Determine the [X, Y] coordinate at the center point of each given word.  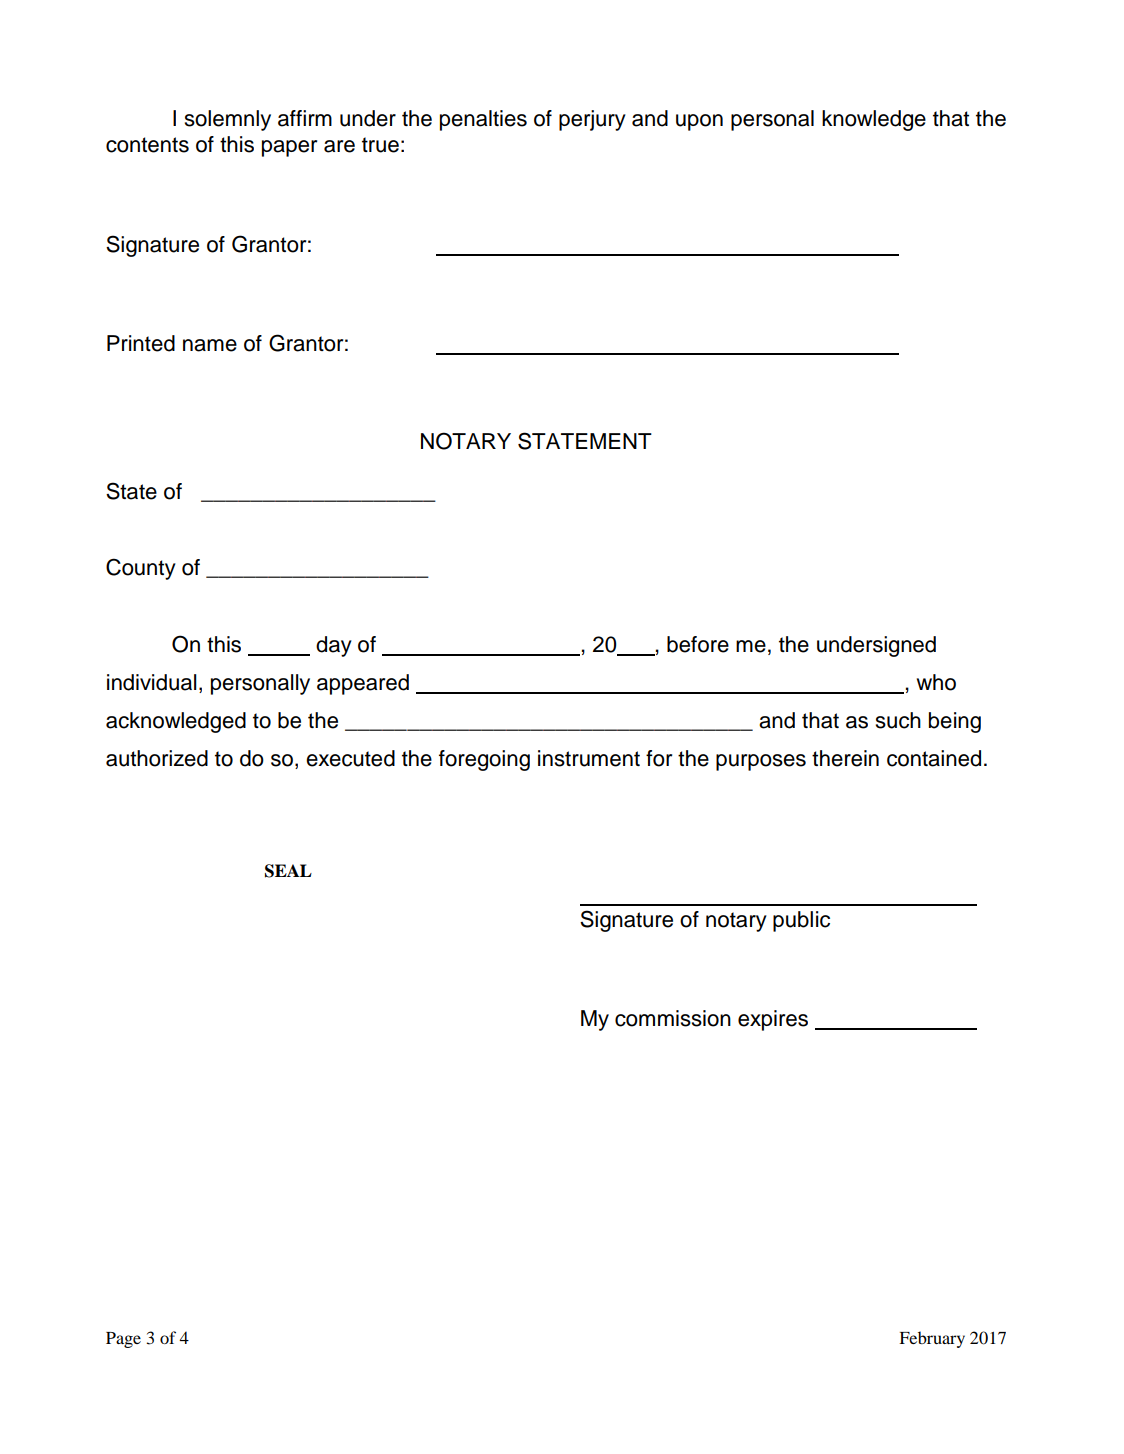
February [932, 1339]
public [801, 921]
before [698, 644]
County [141, 569]
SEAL [288, 871]
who [936, 682]
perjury [592, 120]
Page [123, 1340]
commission [673, 1018]
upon [699, 122]
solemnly [228, 120]
